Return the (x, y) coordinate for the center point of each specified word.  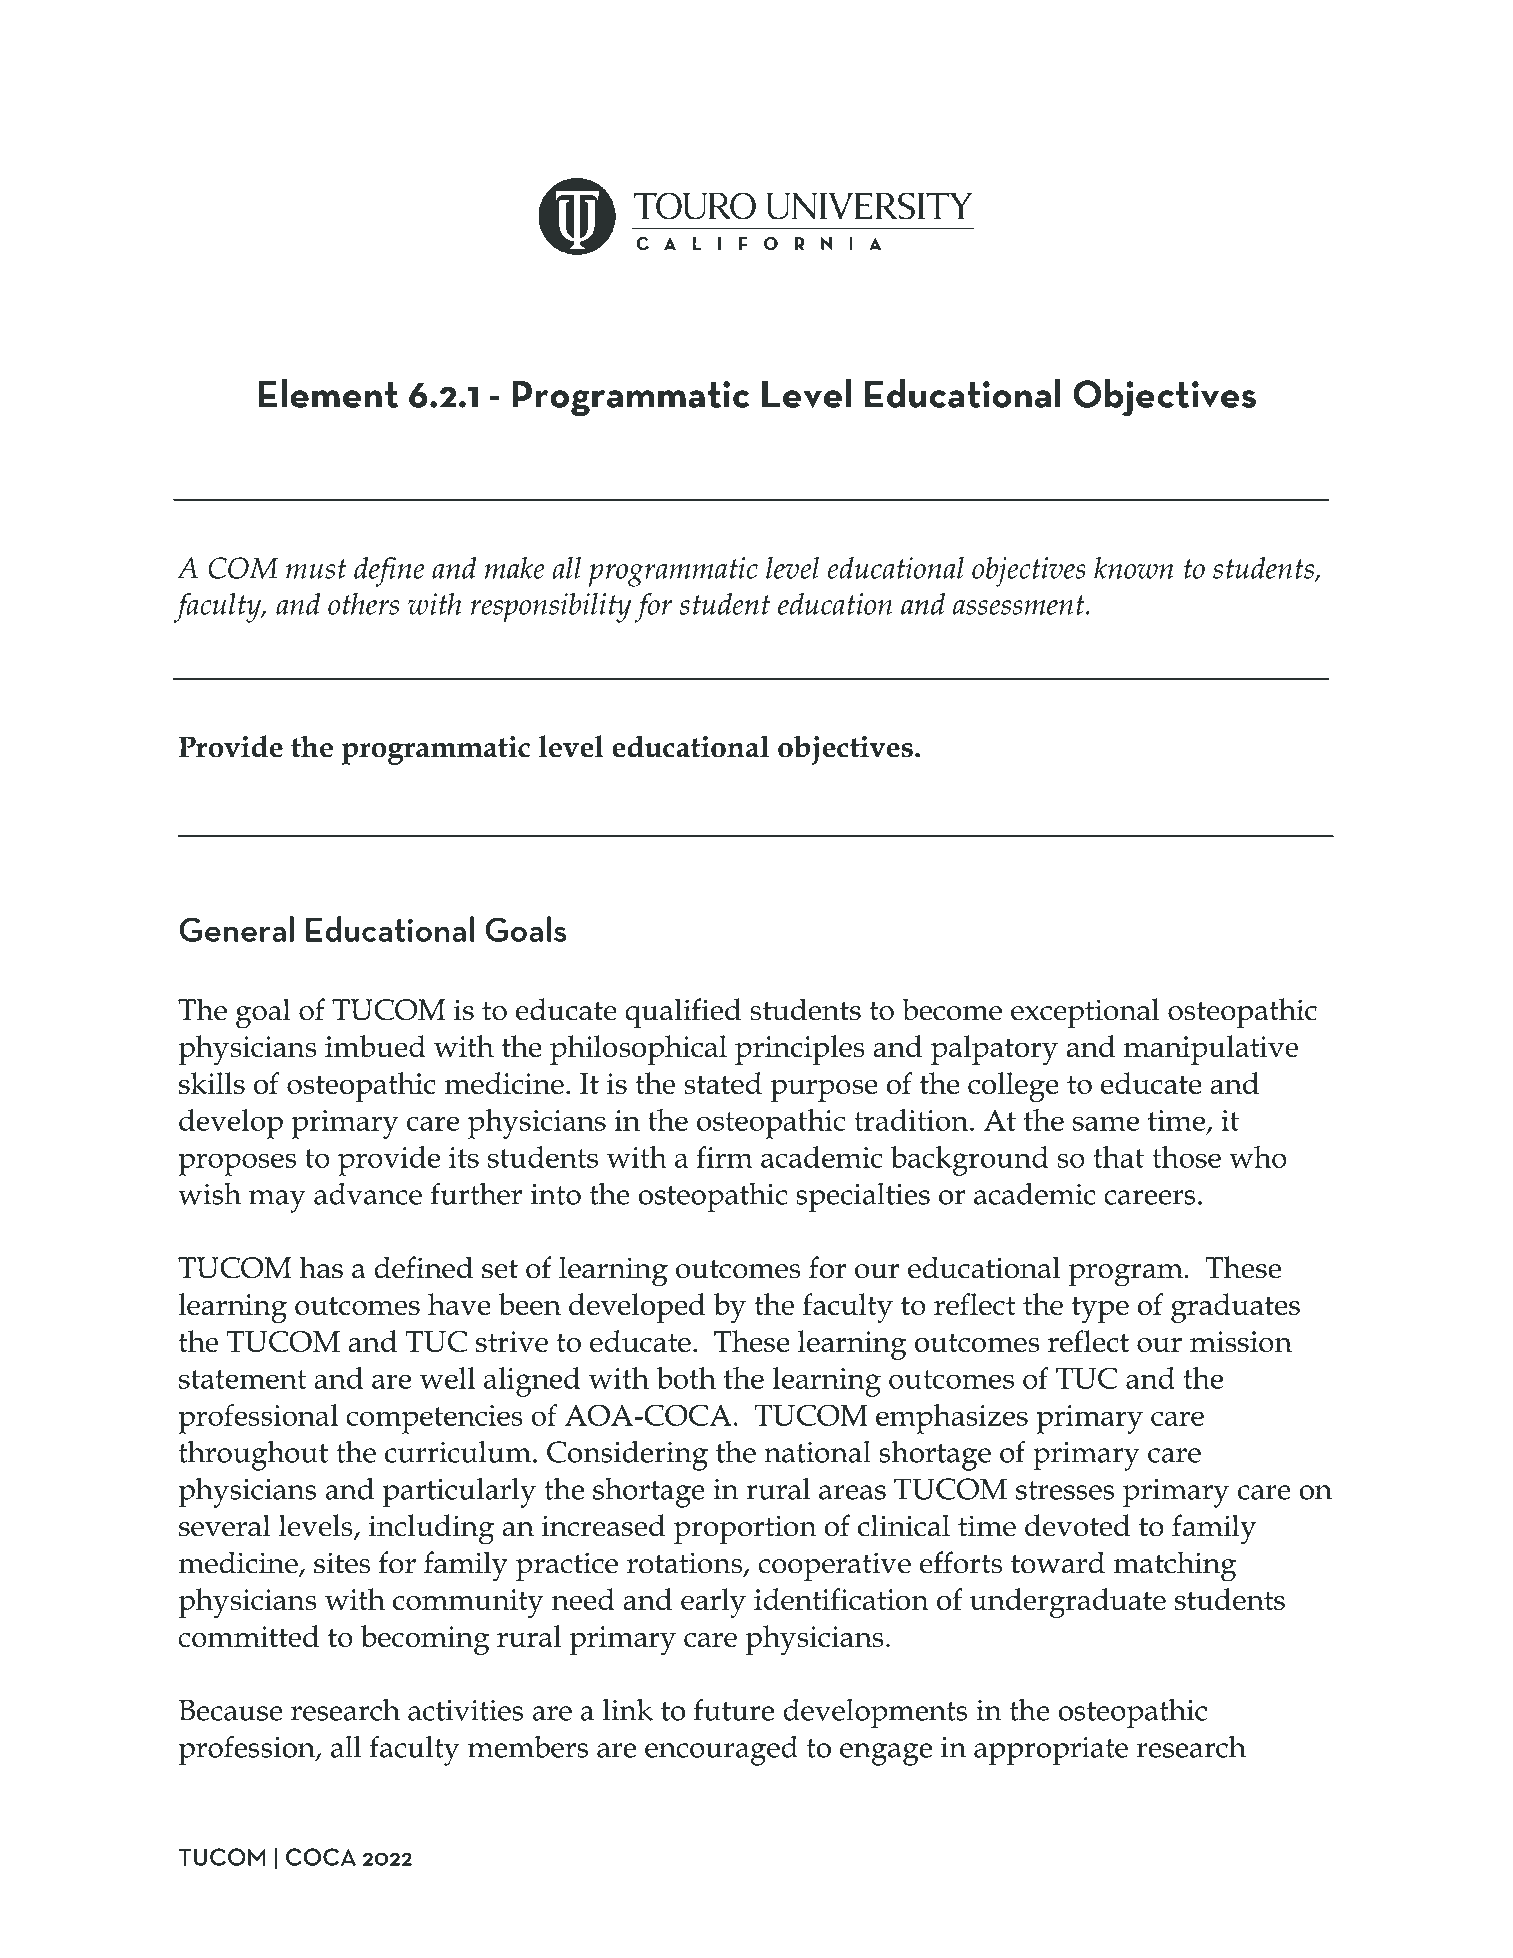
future (734, 1709)
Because (231, 1710)
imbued (375, 1046)
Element (328, 393)
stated (723, 1083)
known (1134, 568)
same (1106, 1123)
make (515, 568)
